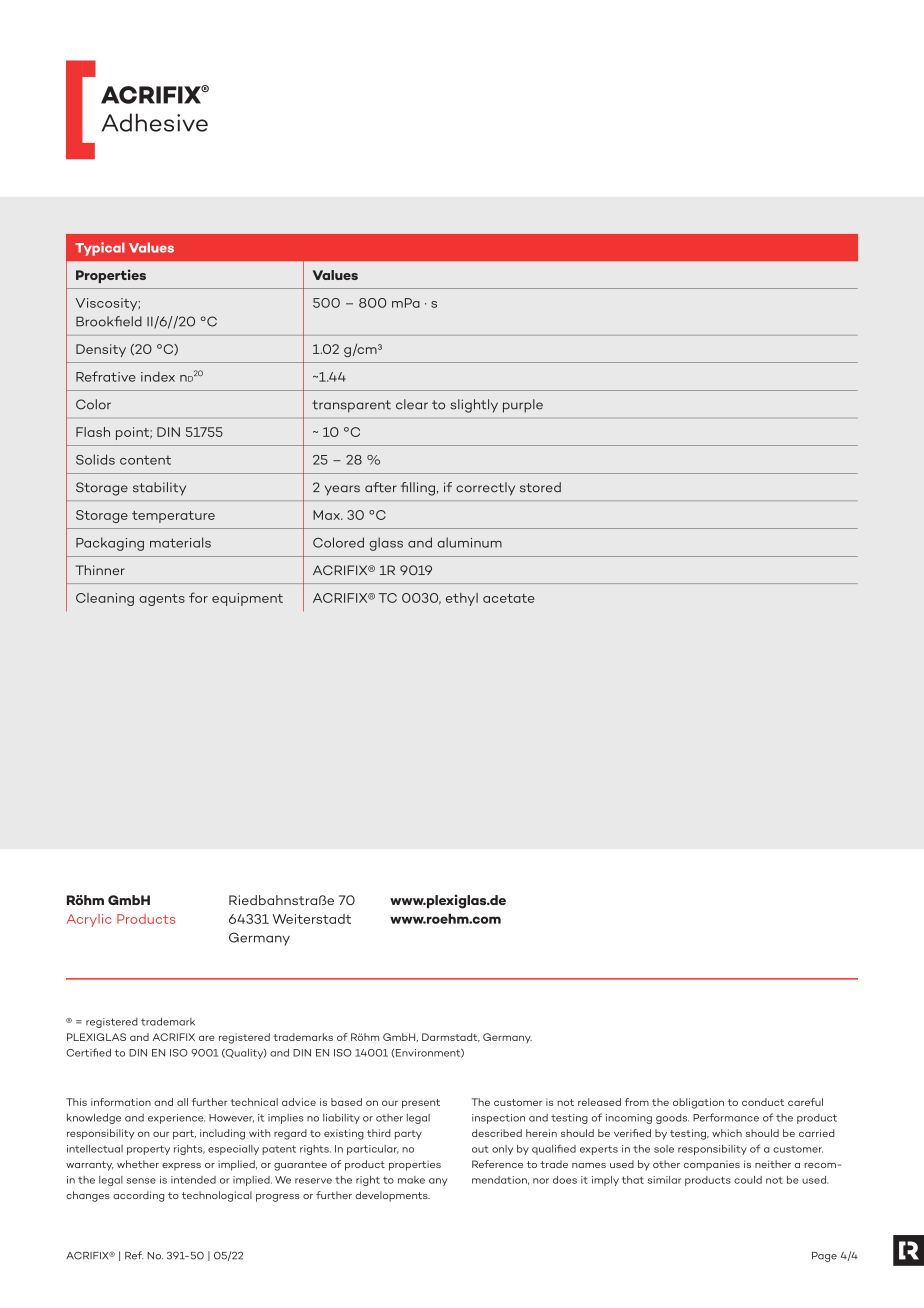 Image resolution: width=924 pixels, height=1308 pixels. What do you see at coordinates (138, 1196) in the document?
I see `according` at bounding box center [138, 1196].
